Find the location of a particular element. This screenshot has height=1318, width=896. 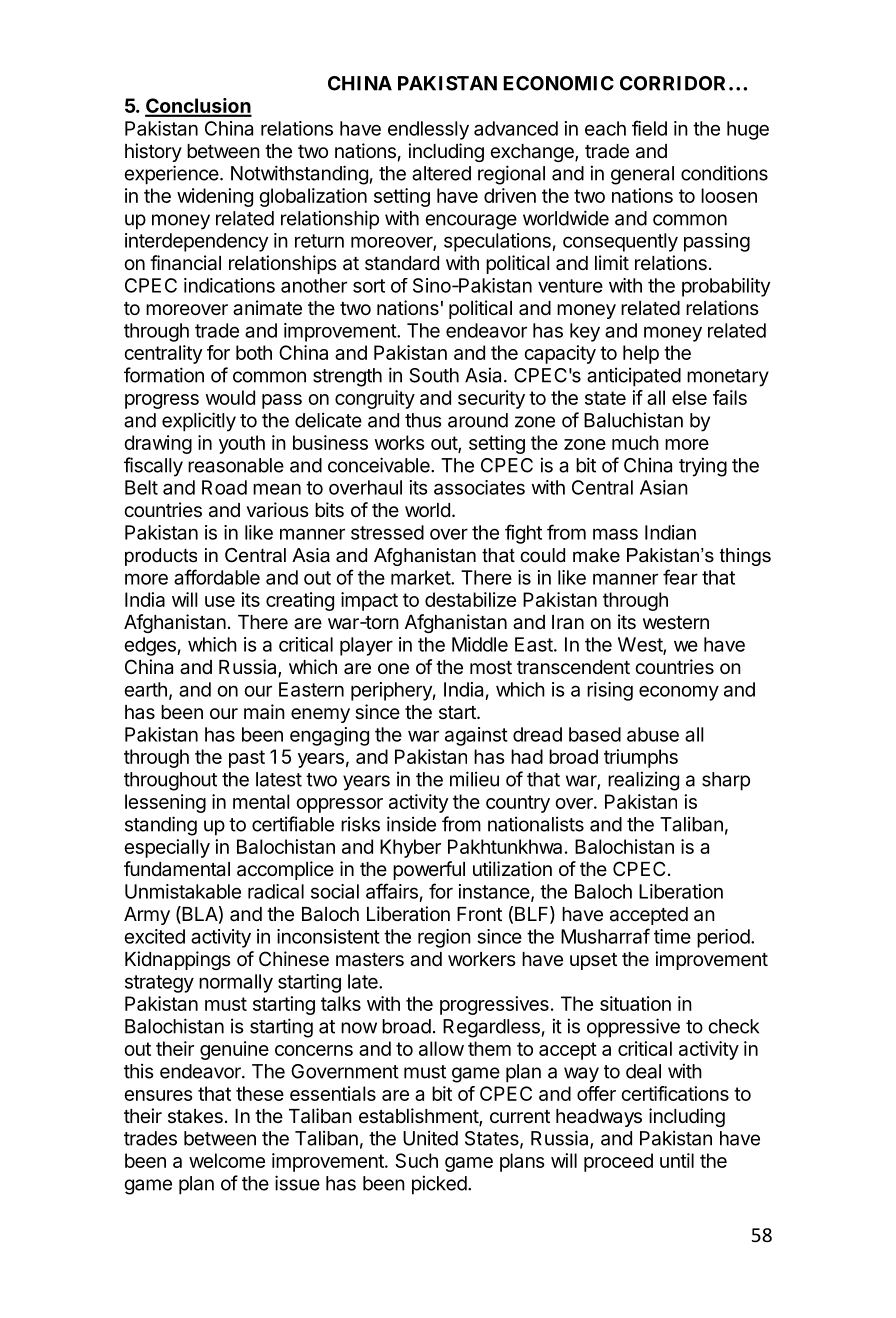

until is located at coordinates (677, 1160).
